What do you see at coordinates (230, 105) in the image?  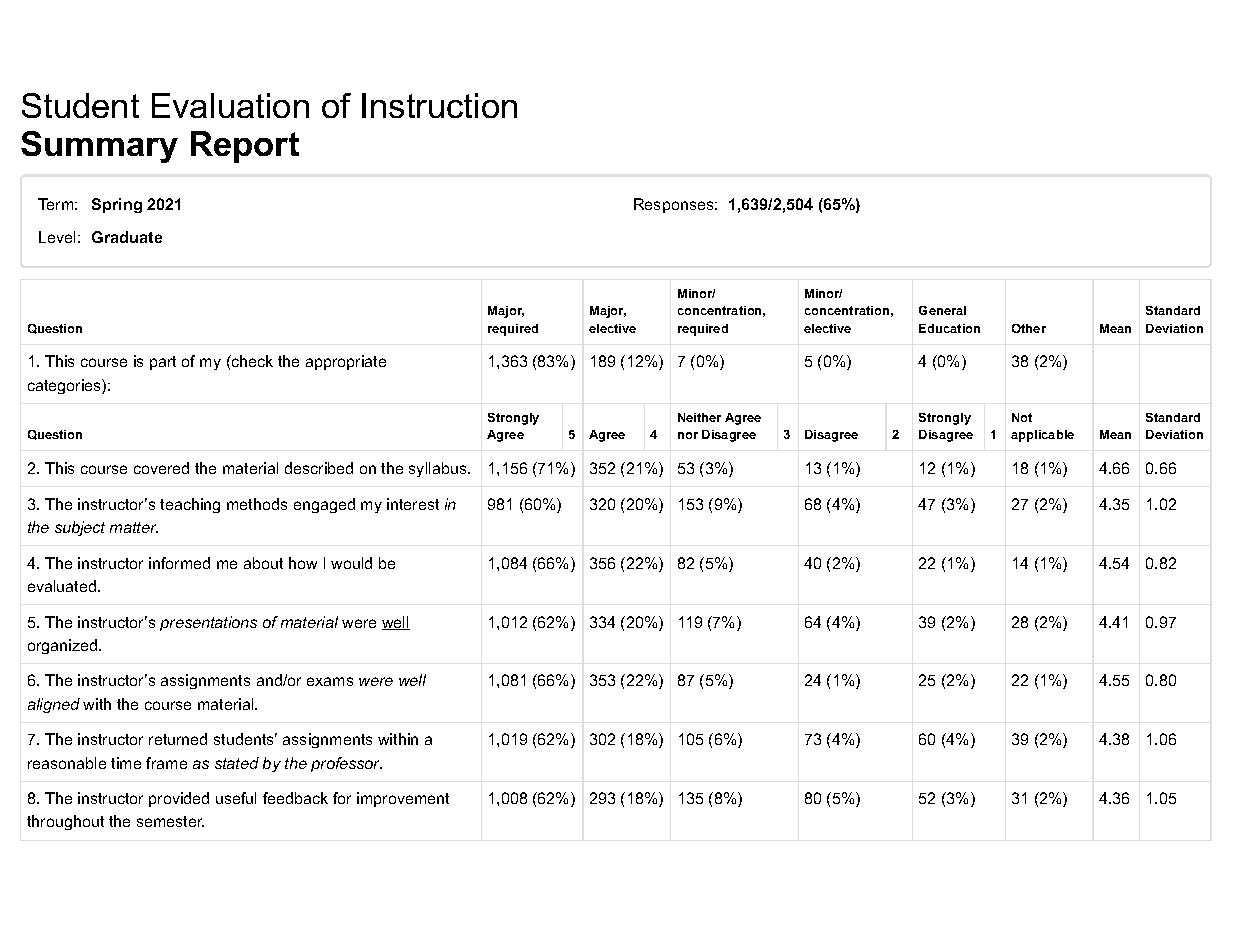 I see `Evaluation` at bounding box center [230, 105].
